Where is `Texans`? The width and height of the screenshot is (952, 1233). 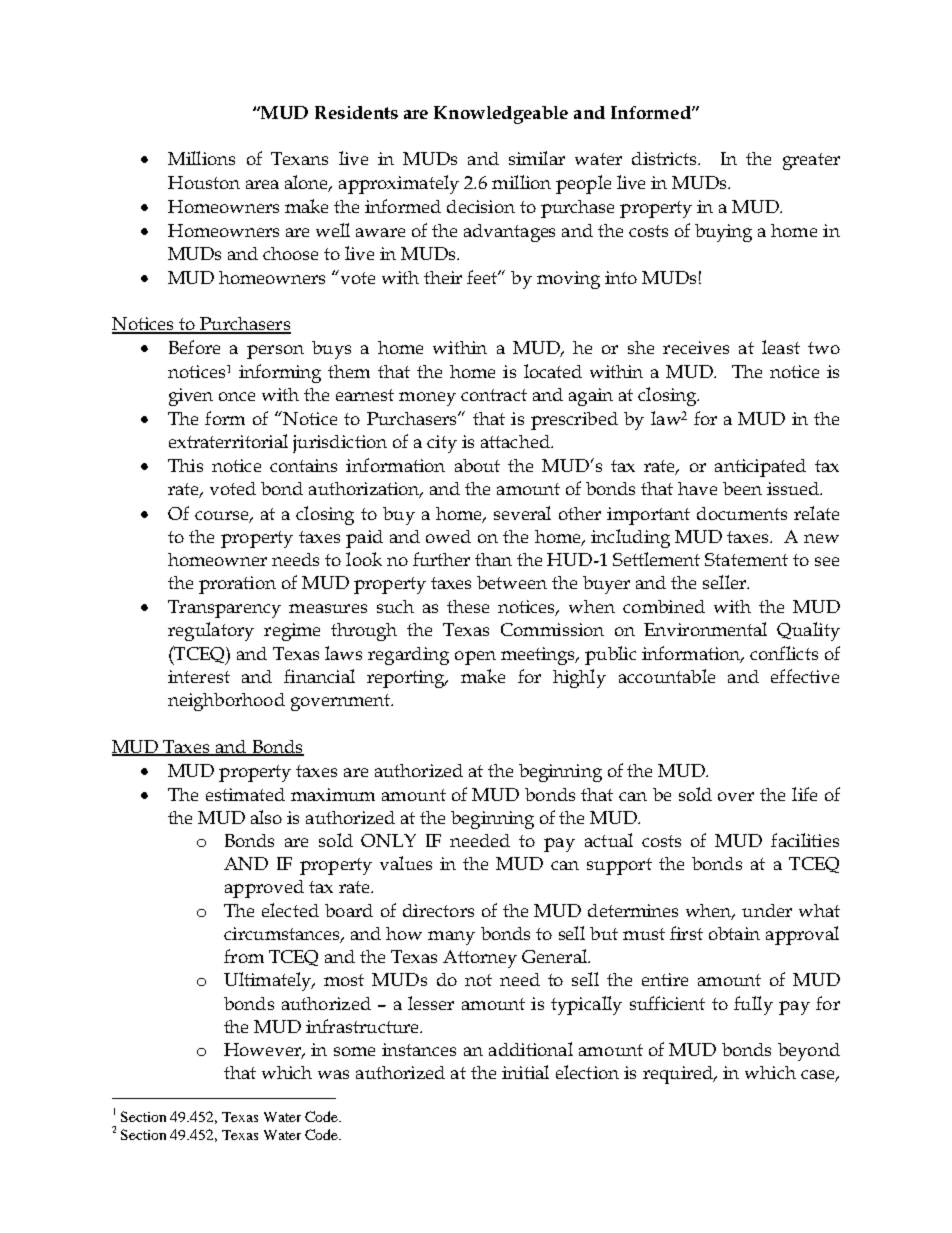 Texans is located at coordinates (299, 158).
